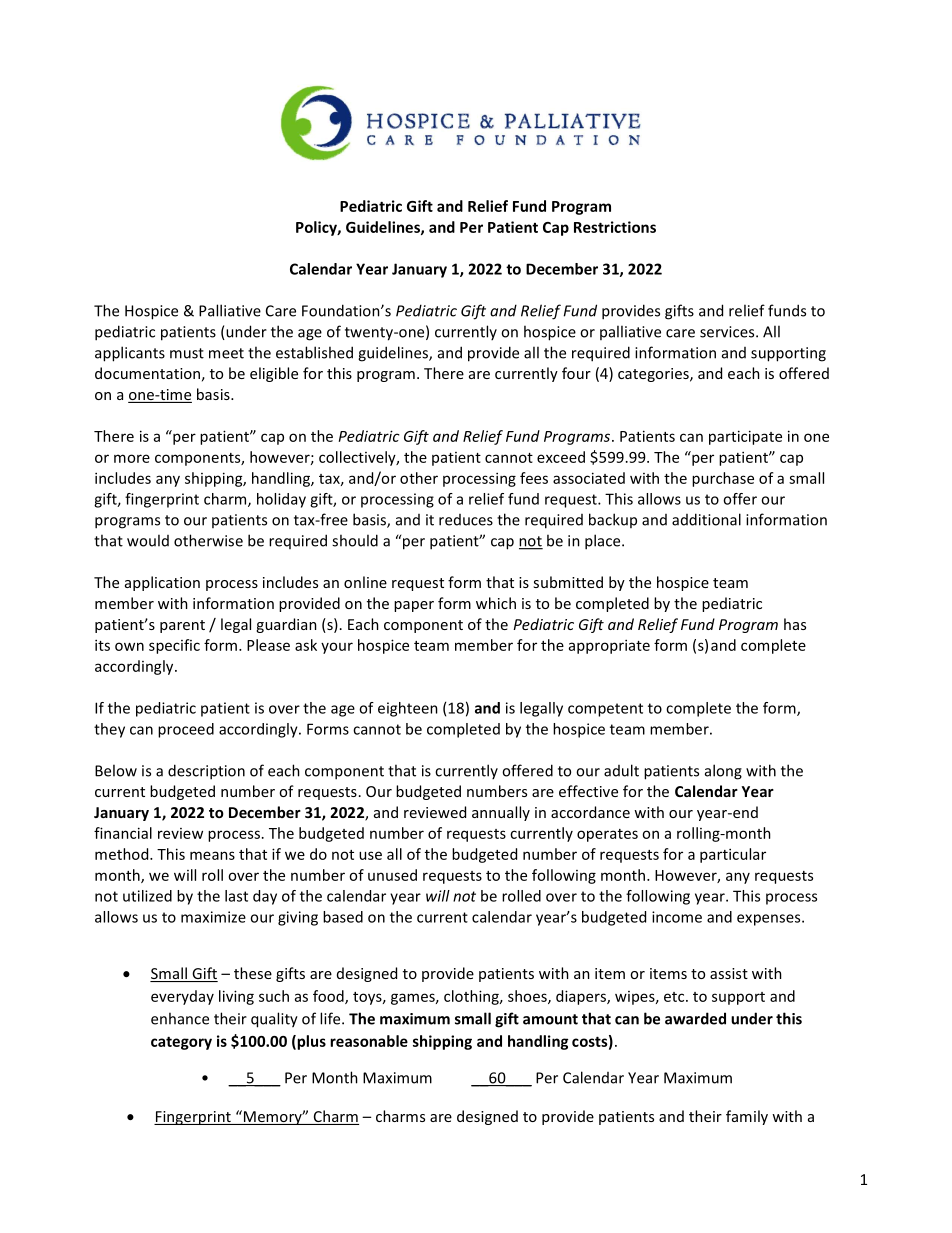 This screenshot has width=952, height=1233. What do you see at coordinates (501, 813) in the screenshot?
I see `annually` at bounding box center [501, 813].
